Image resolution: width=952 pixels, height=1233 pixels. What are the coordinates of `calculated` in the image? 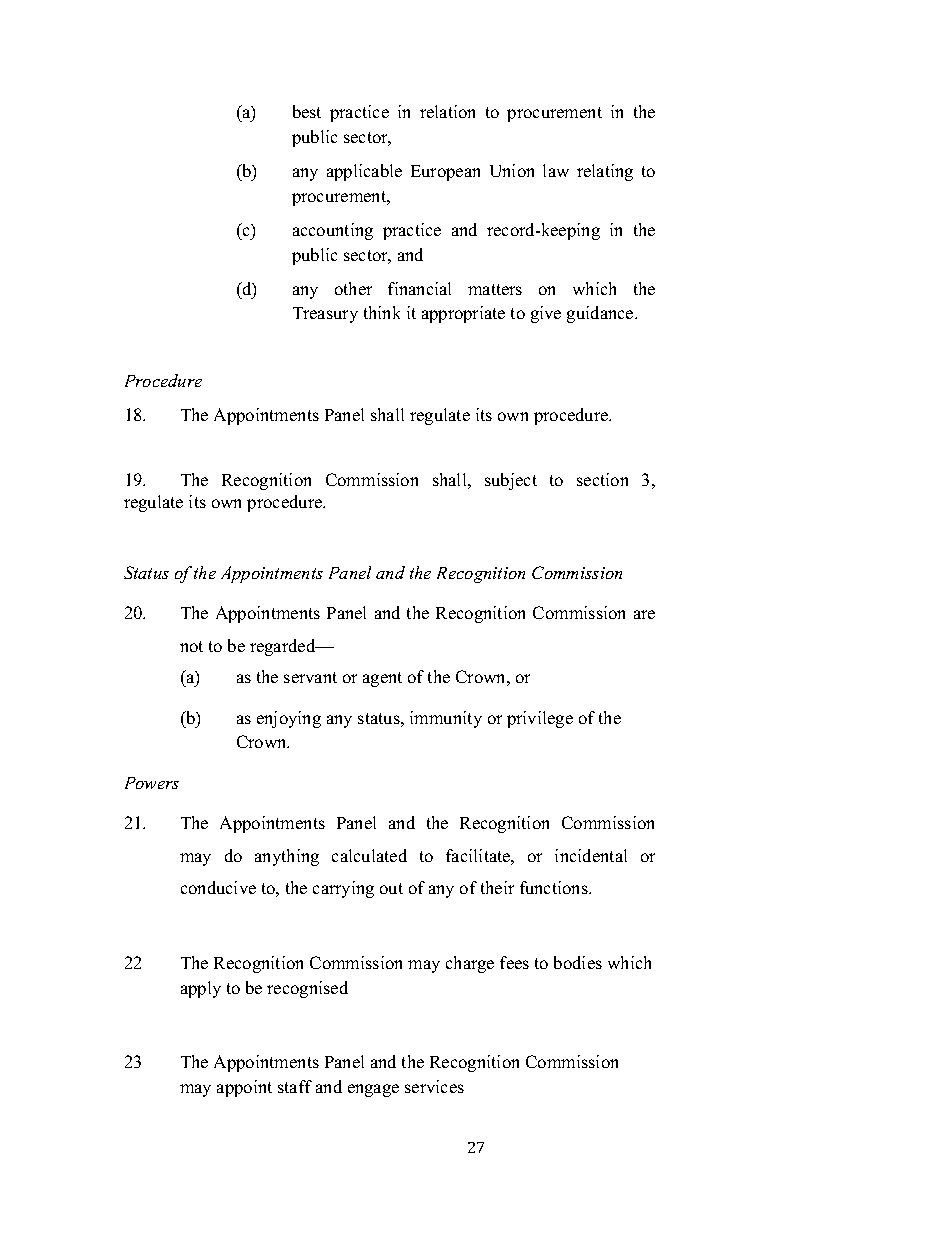 It's located at (369, 855).
